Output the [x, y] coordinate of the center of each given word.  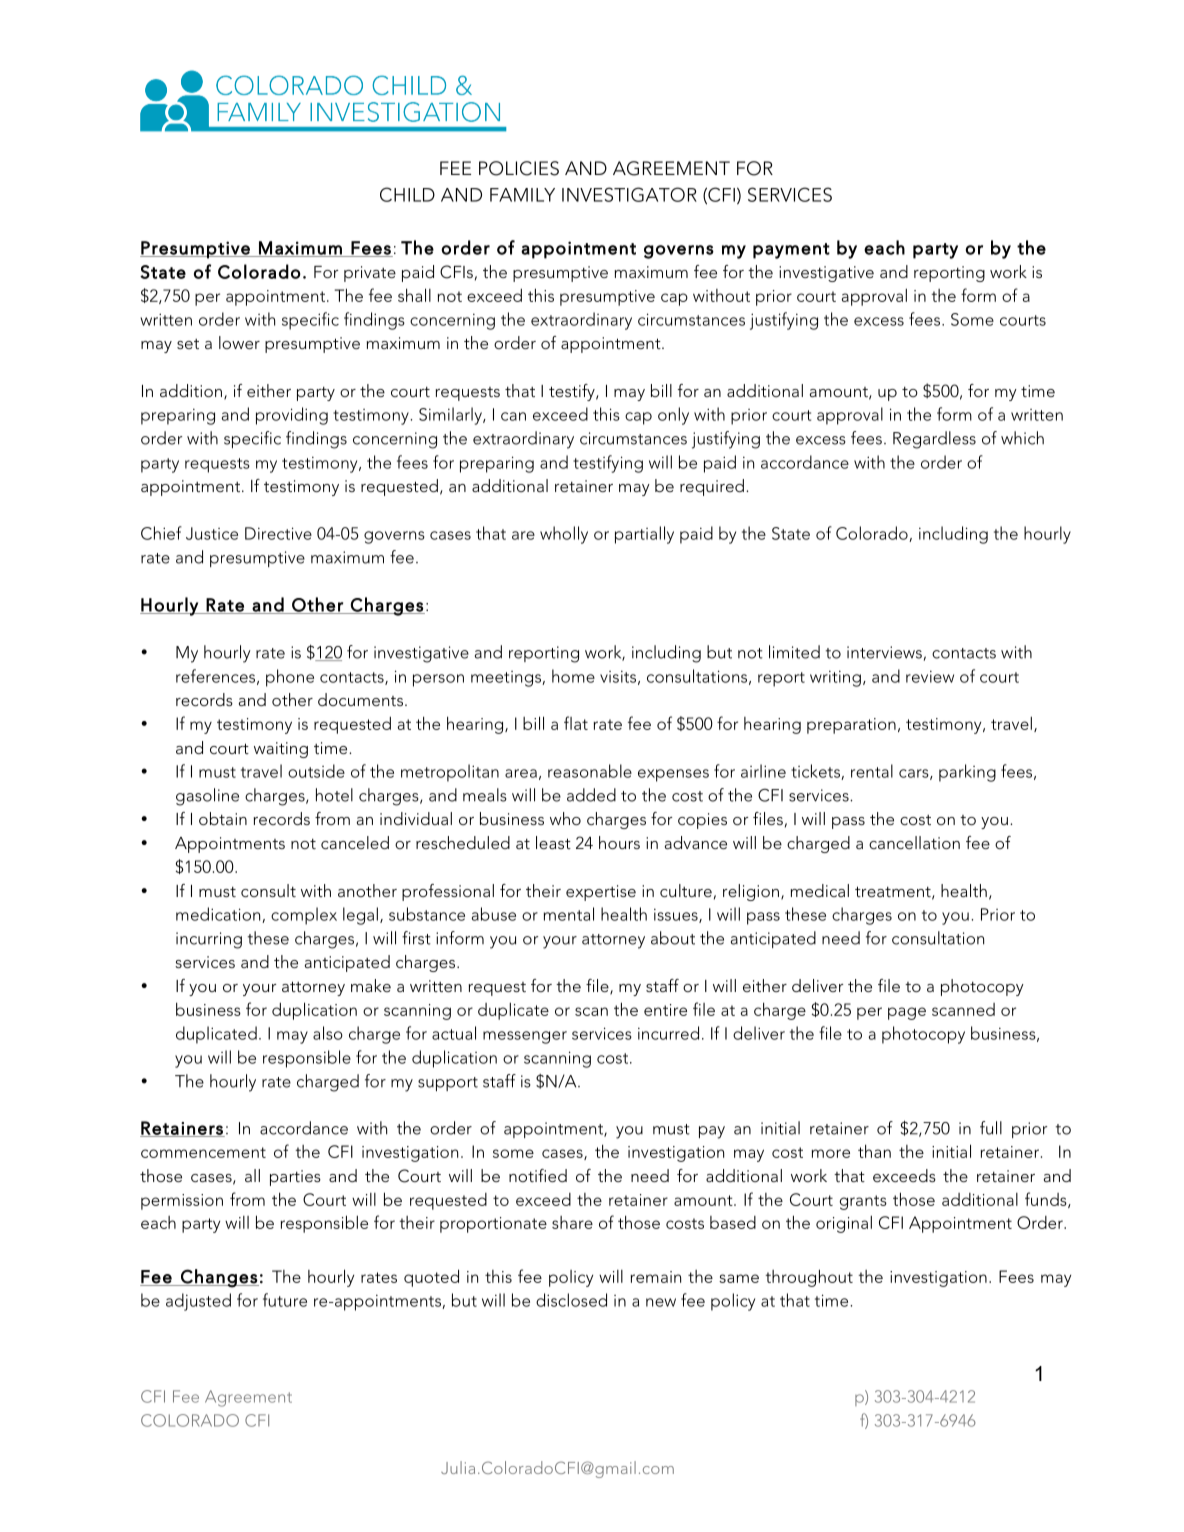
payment [791, 251]
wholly [564, 535]
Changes [219, 1278]
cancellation [914, 842]
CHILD [407, 194]
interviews [884, 652]
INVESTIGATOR [629, 194]
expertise [601, 893]
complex [304, 916]
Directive [278, 533]
